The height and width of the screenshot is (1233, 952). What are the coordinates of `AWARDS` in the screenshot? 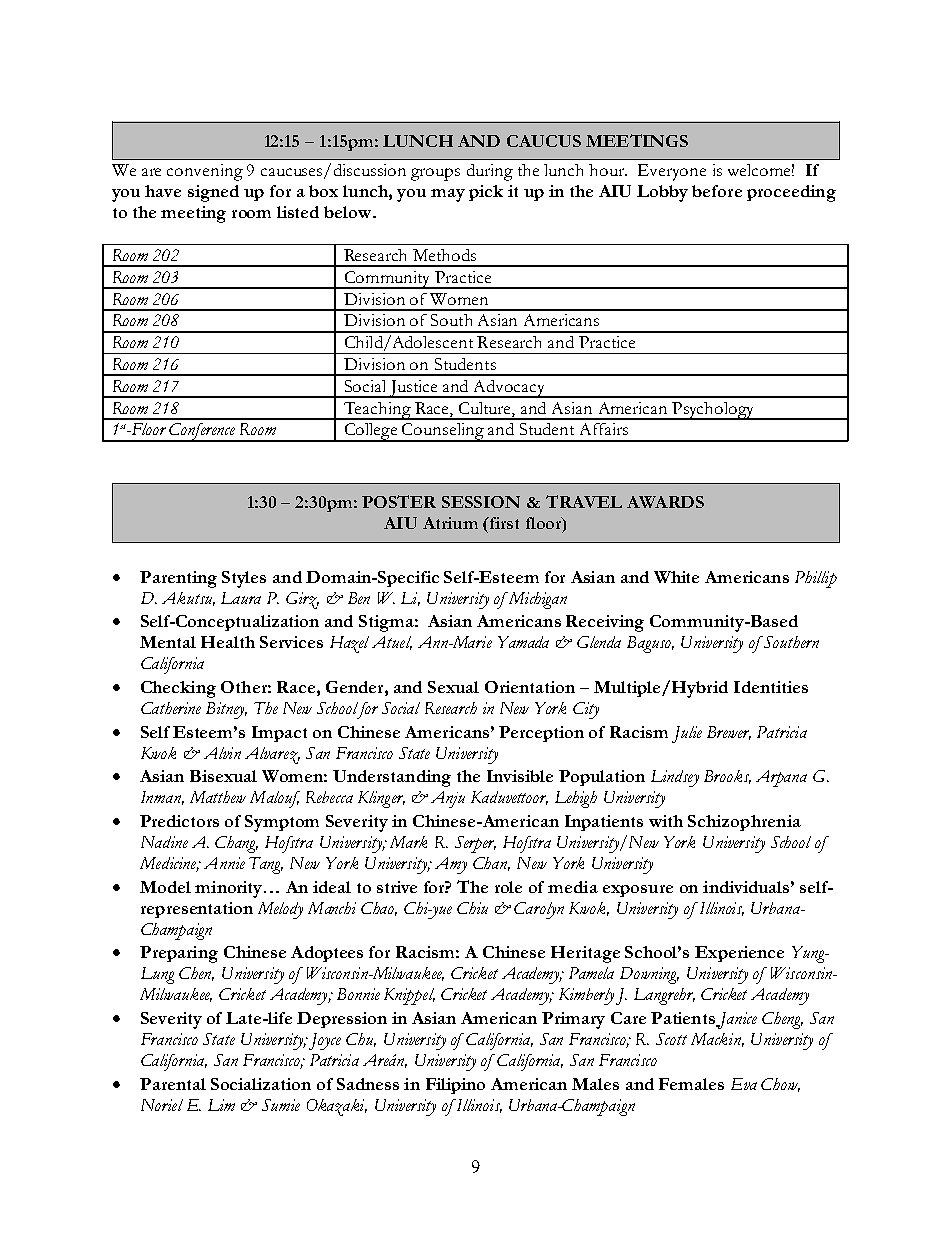 It's located at (665, 502).
